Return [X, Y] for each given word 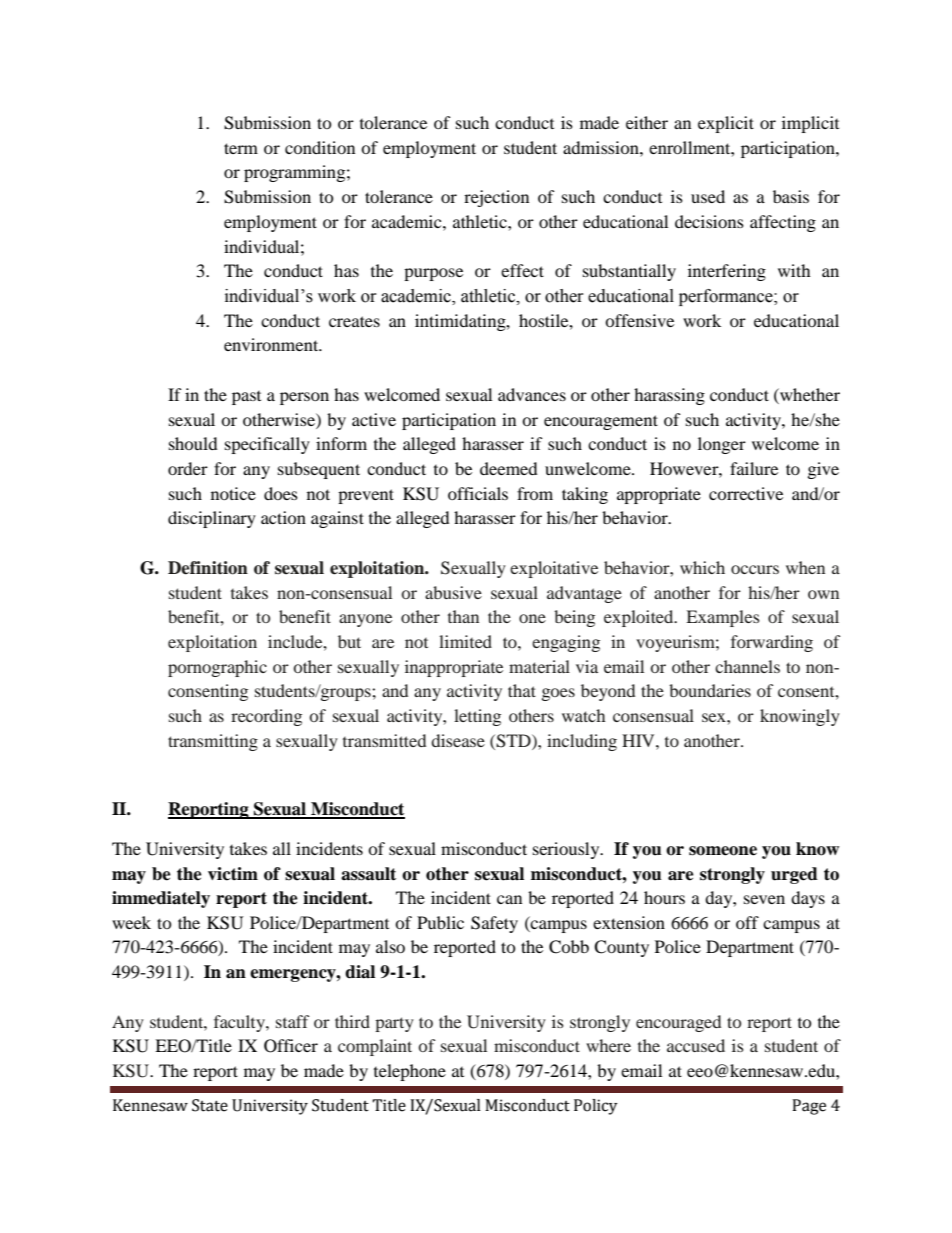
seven [764, 899]
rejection [496, 198]
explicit [726, 124]
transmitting [213, 742]
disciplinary [212, 519]
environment [272, 344]
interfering [727, 272]
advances [532, 394]
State [210, 1105]
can [509, 899]
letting [477, 717]
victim [233, 874]
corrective [746, 493]
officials [478, 493]
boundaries [710, 690]
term [241, 148]
